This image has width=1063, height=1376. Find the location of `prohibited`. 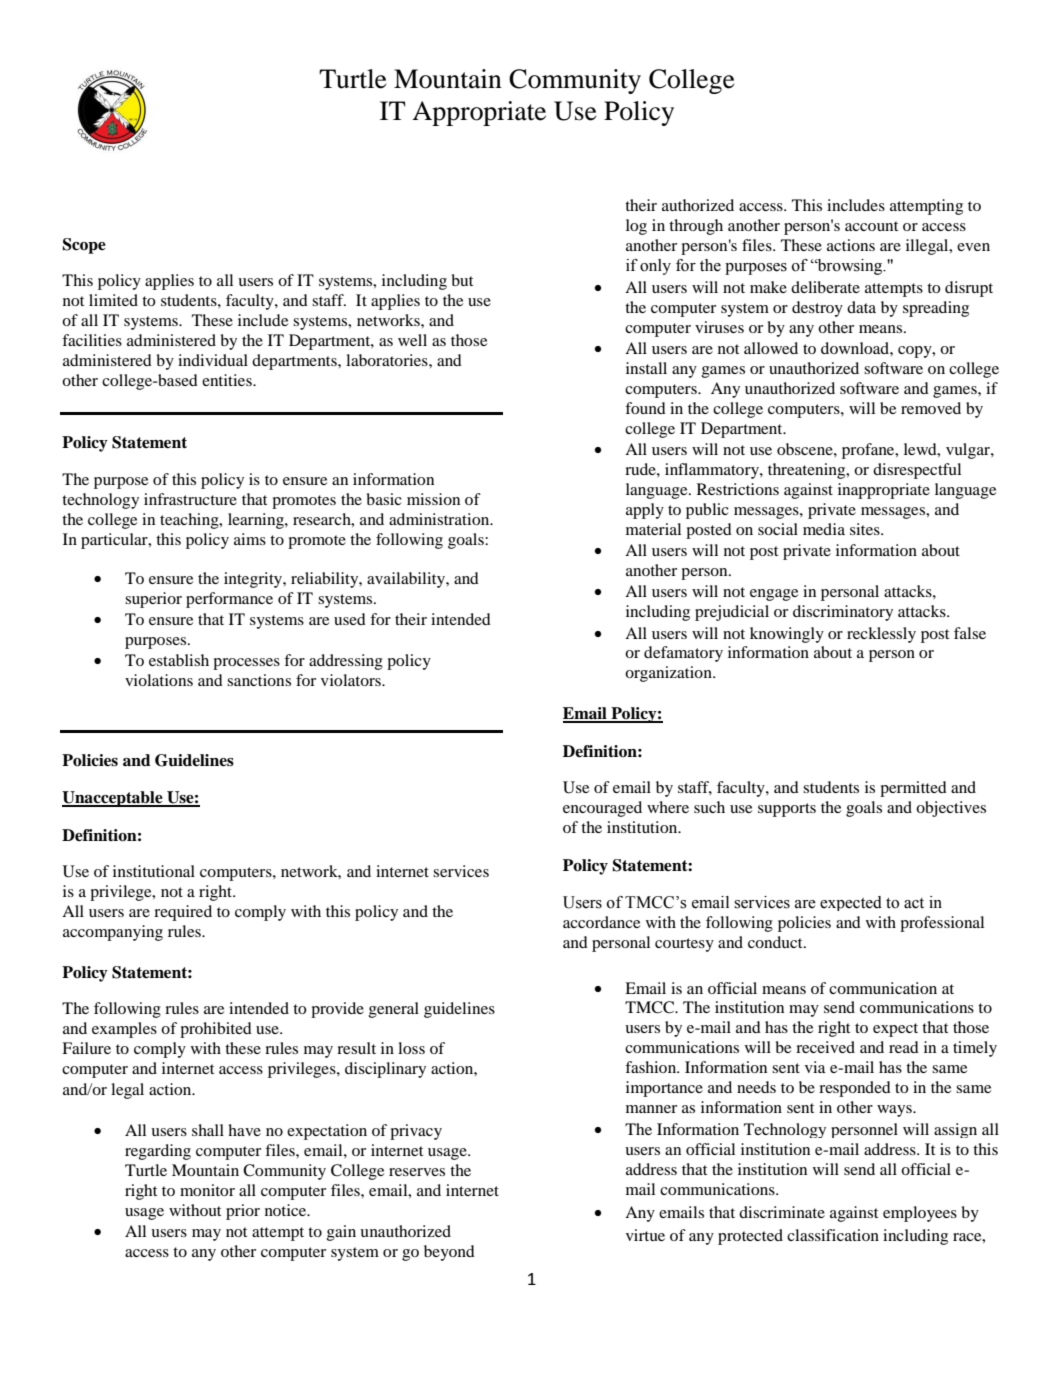

prohibited is located at coordinates (216, 1030).
